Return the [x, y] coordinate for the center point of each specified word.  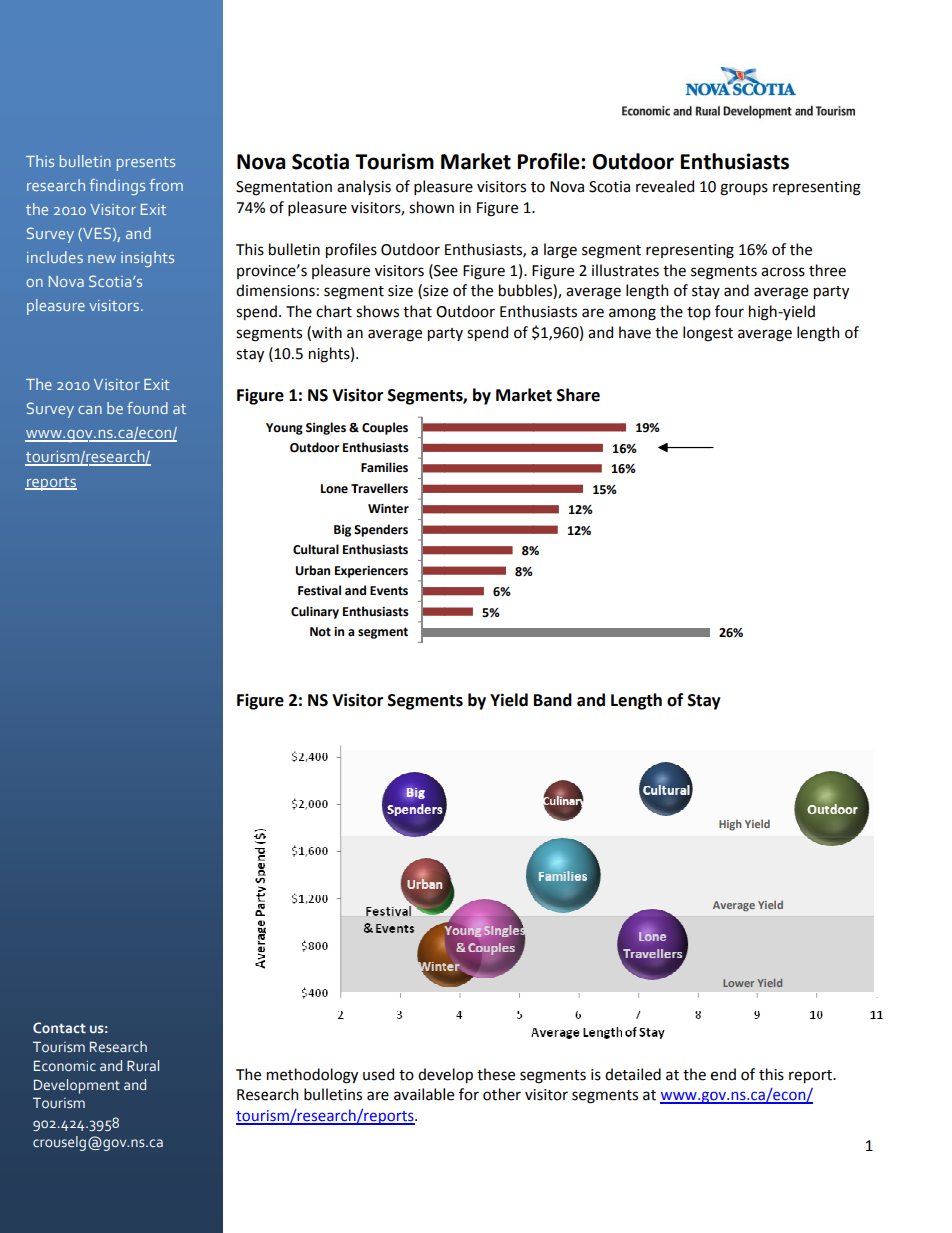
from [166, 185]
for [469, 1094]
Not [320, 632]
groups [744, 189]
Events [389, 591]
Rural [143, 1065]
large [560, 251]
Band [553, 700]
